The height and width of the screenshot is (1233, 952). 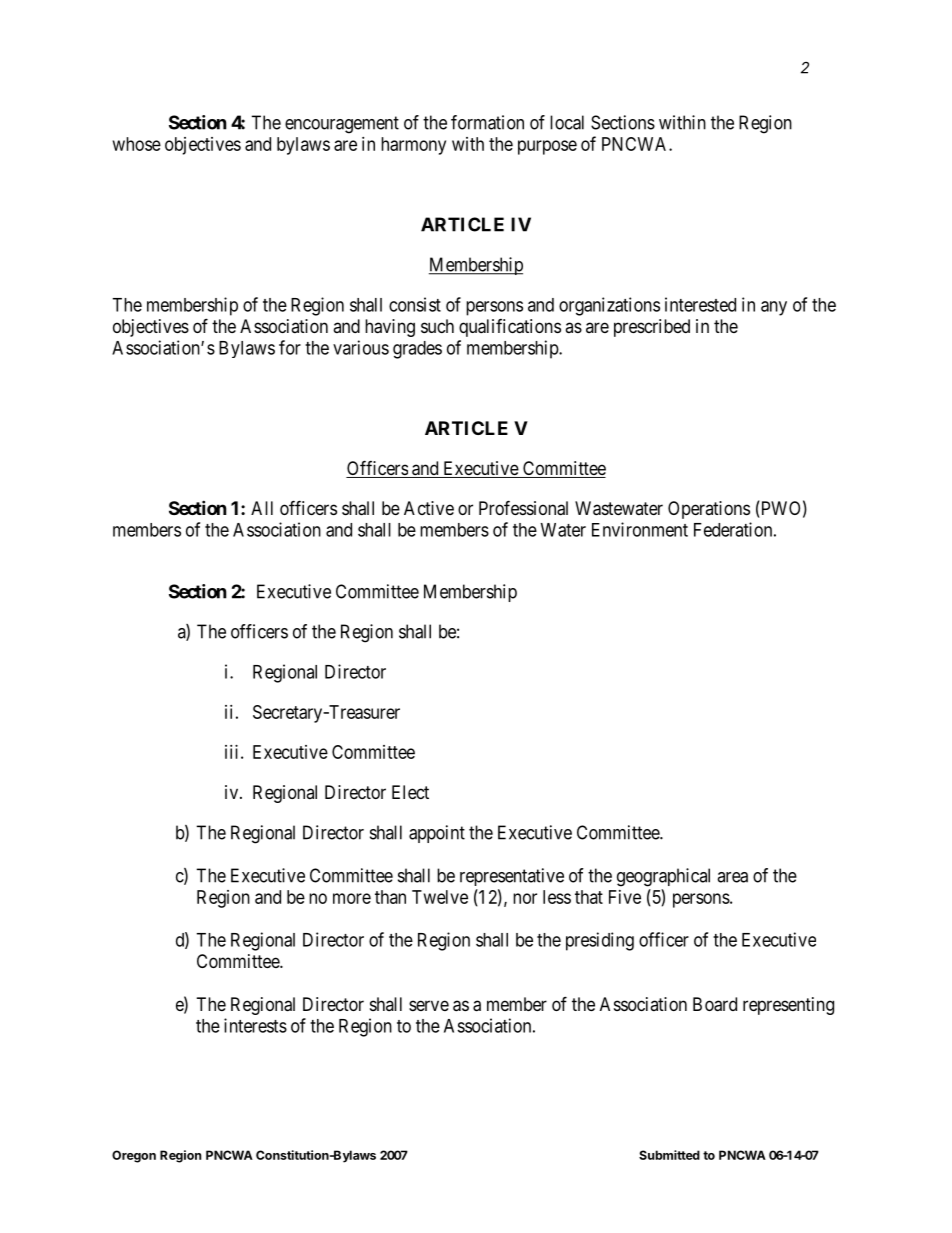 I want to click on Active, so click(x=429, y=508).
